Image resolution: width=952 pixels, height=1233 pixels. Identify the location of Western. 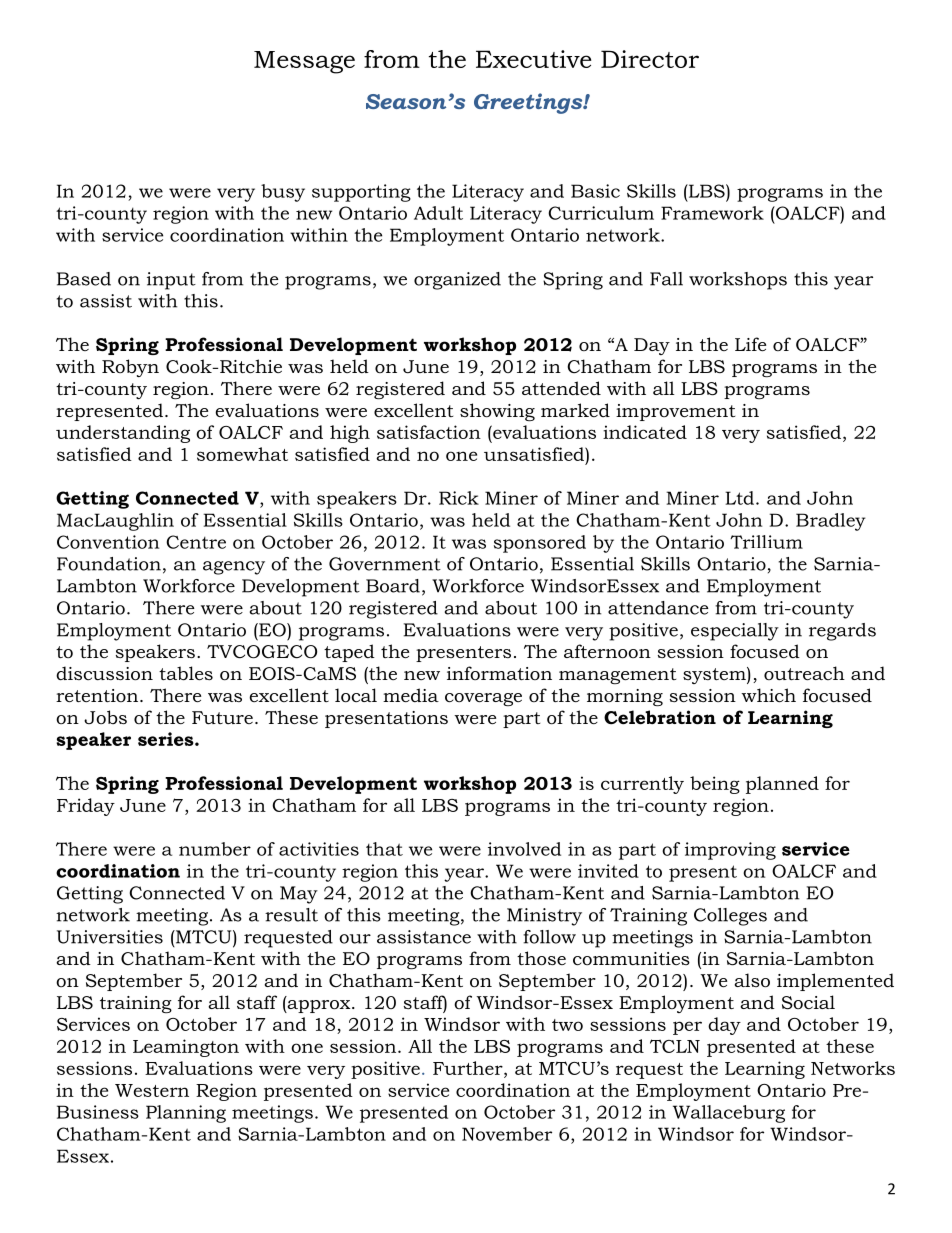
(152, 1090).
